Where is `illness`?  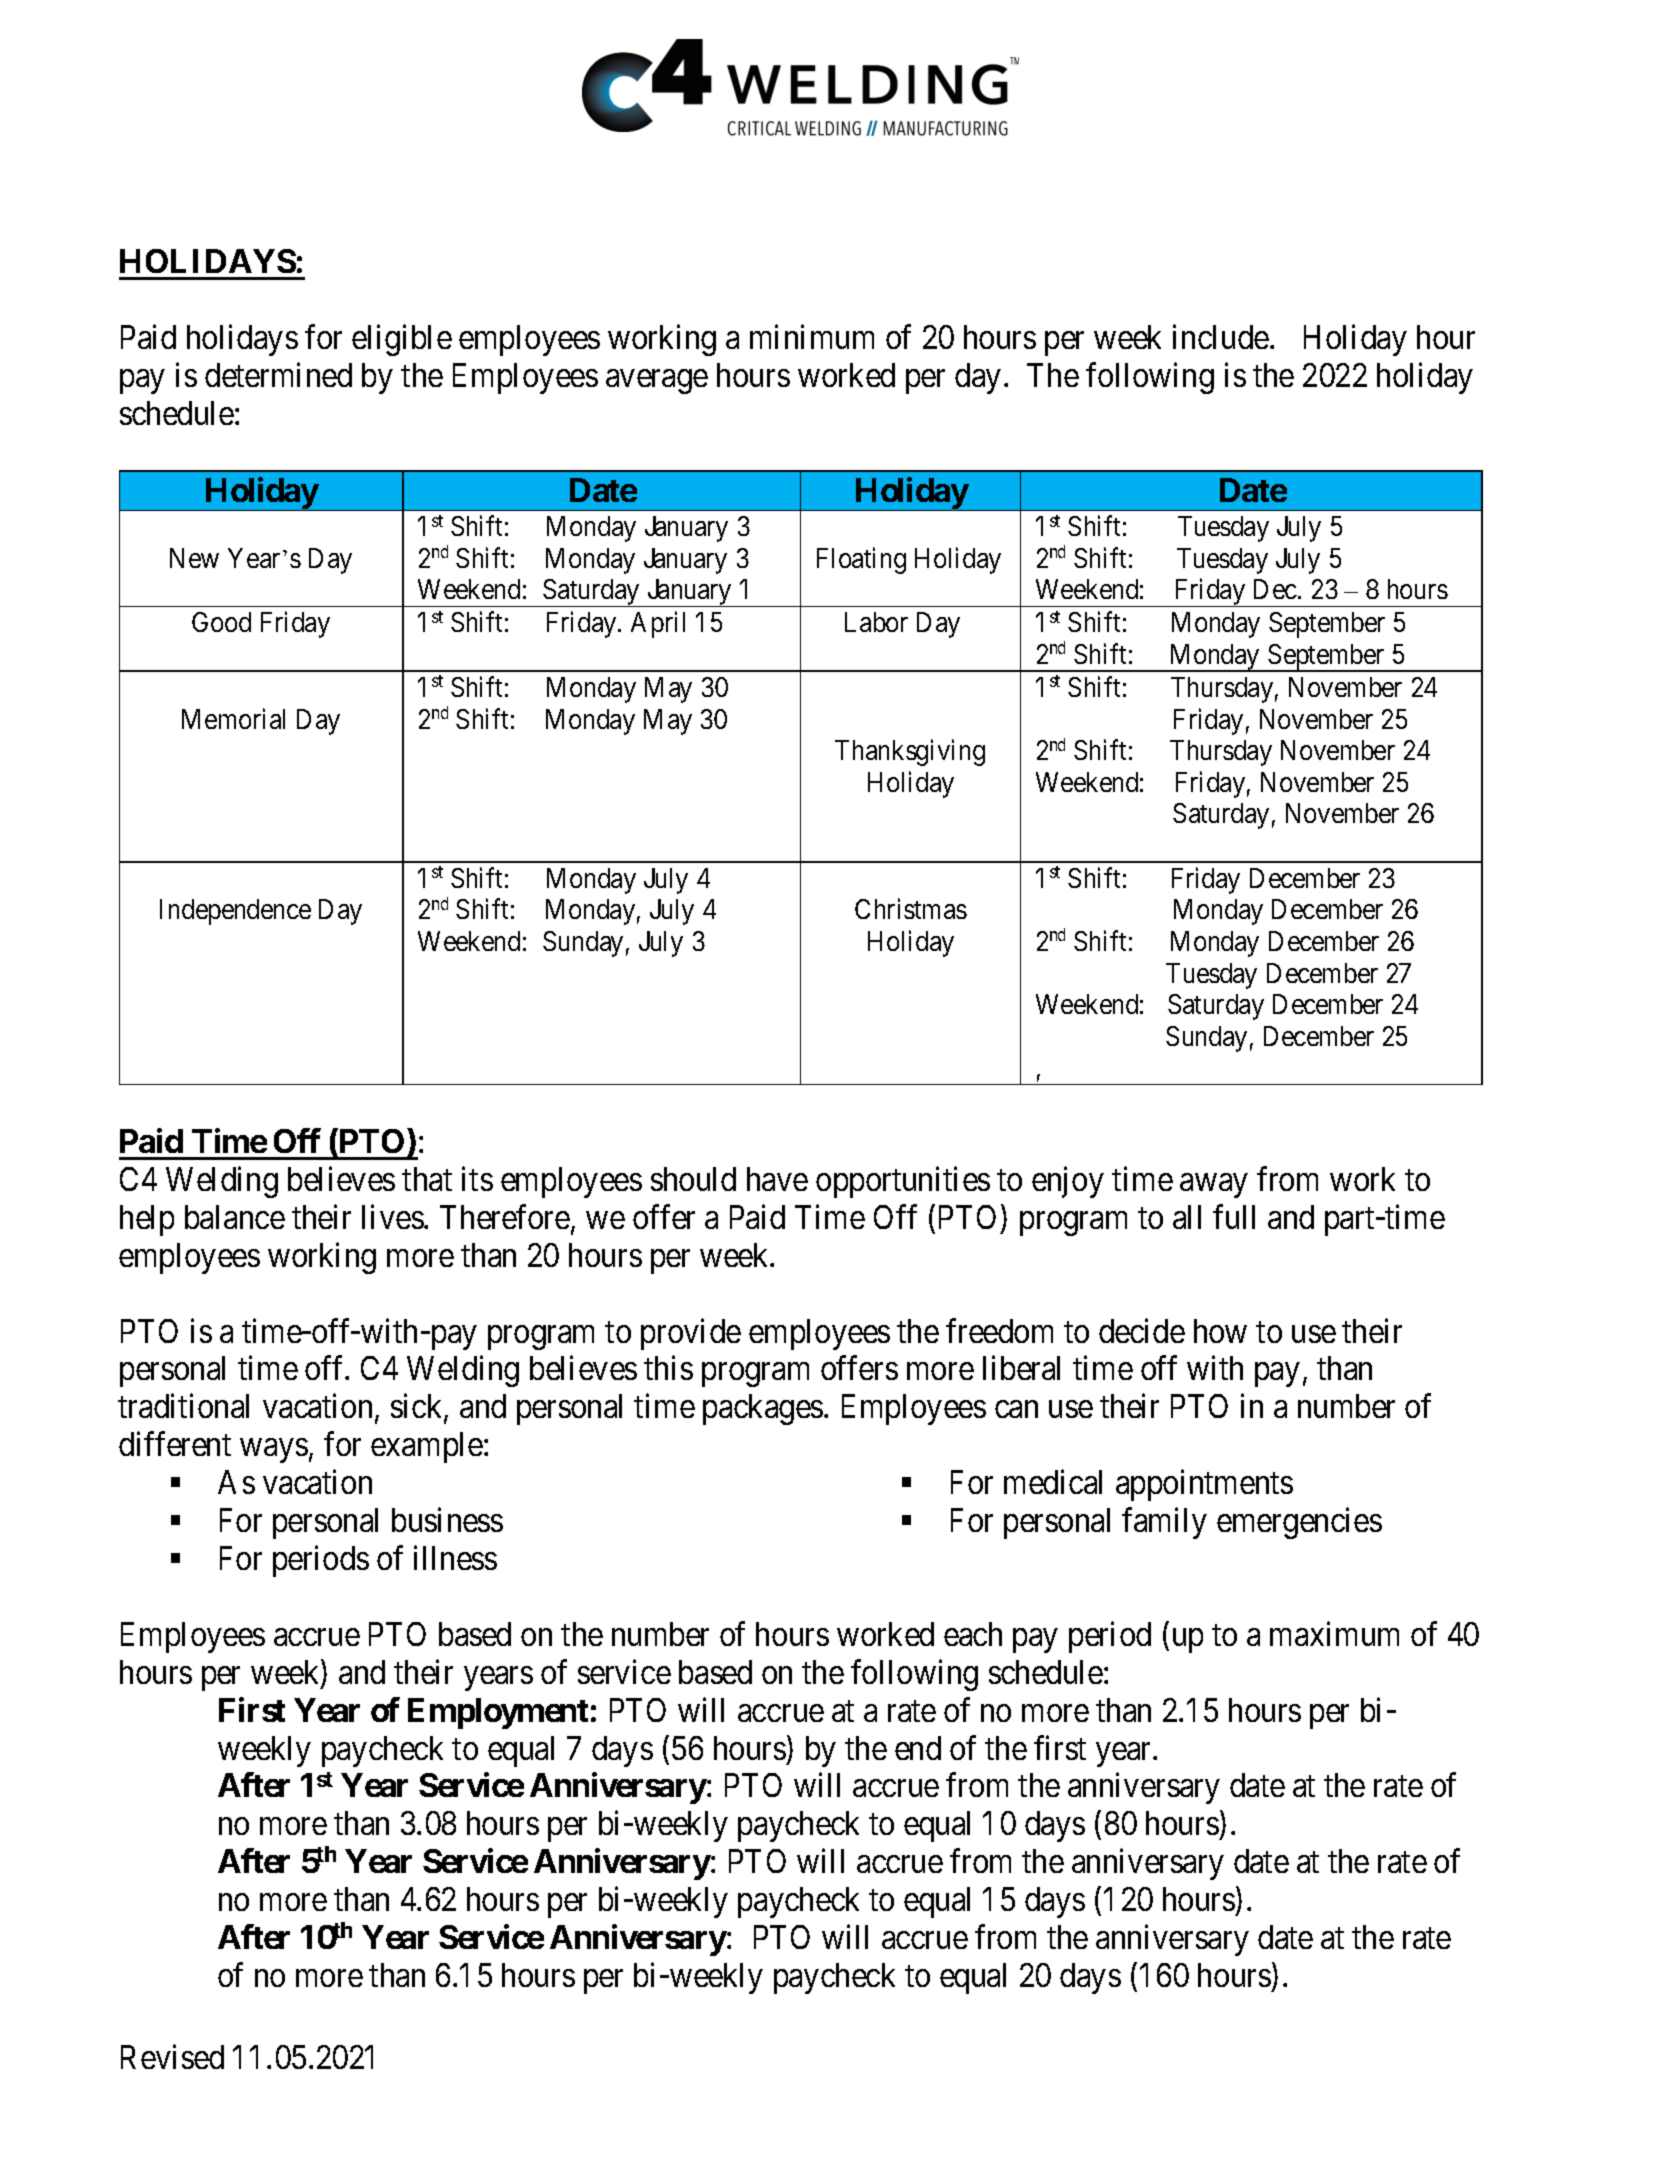
illness is located at coordinates (455, 1557).
